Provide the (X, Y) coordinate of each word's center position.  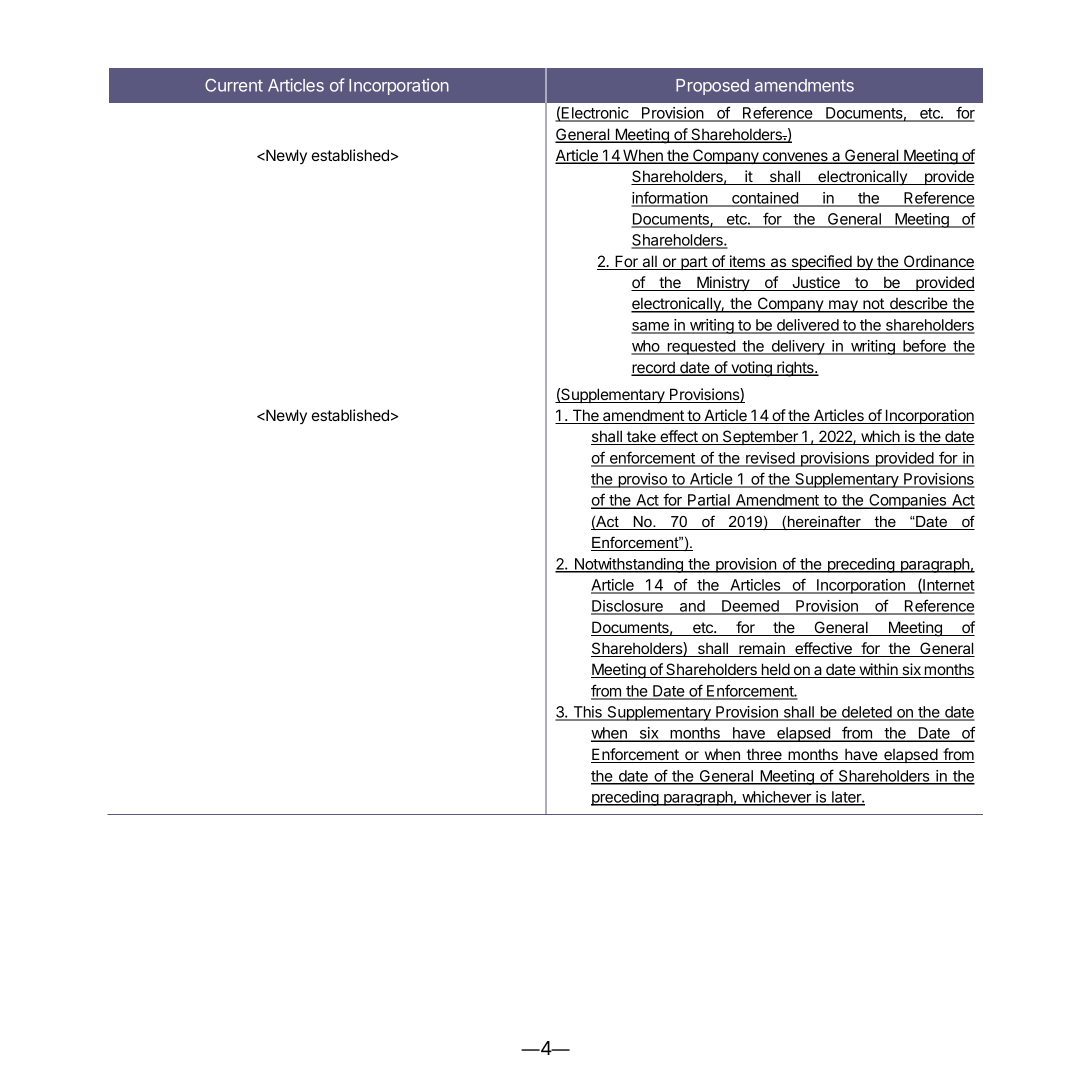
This (587, 713)
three (764, 755)
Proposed (712, 87)
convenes (795, 158)
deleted (866, 713)
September (760, 437)
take (641, 437)
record (654, 368)
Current (234, 85)
